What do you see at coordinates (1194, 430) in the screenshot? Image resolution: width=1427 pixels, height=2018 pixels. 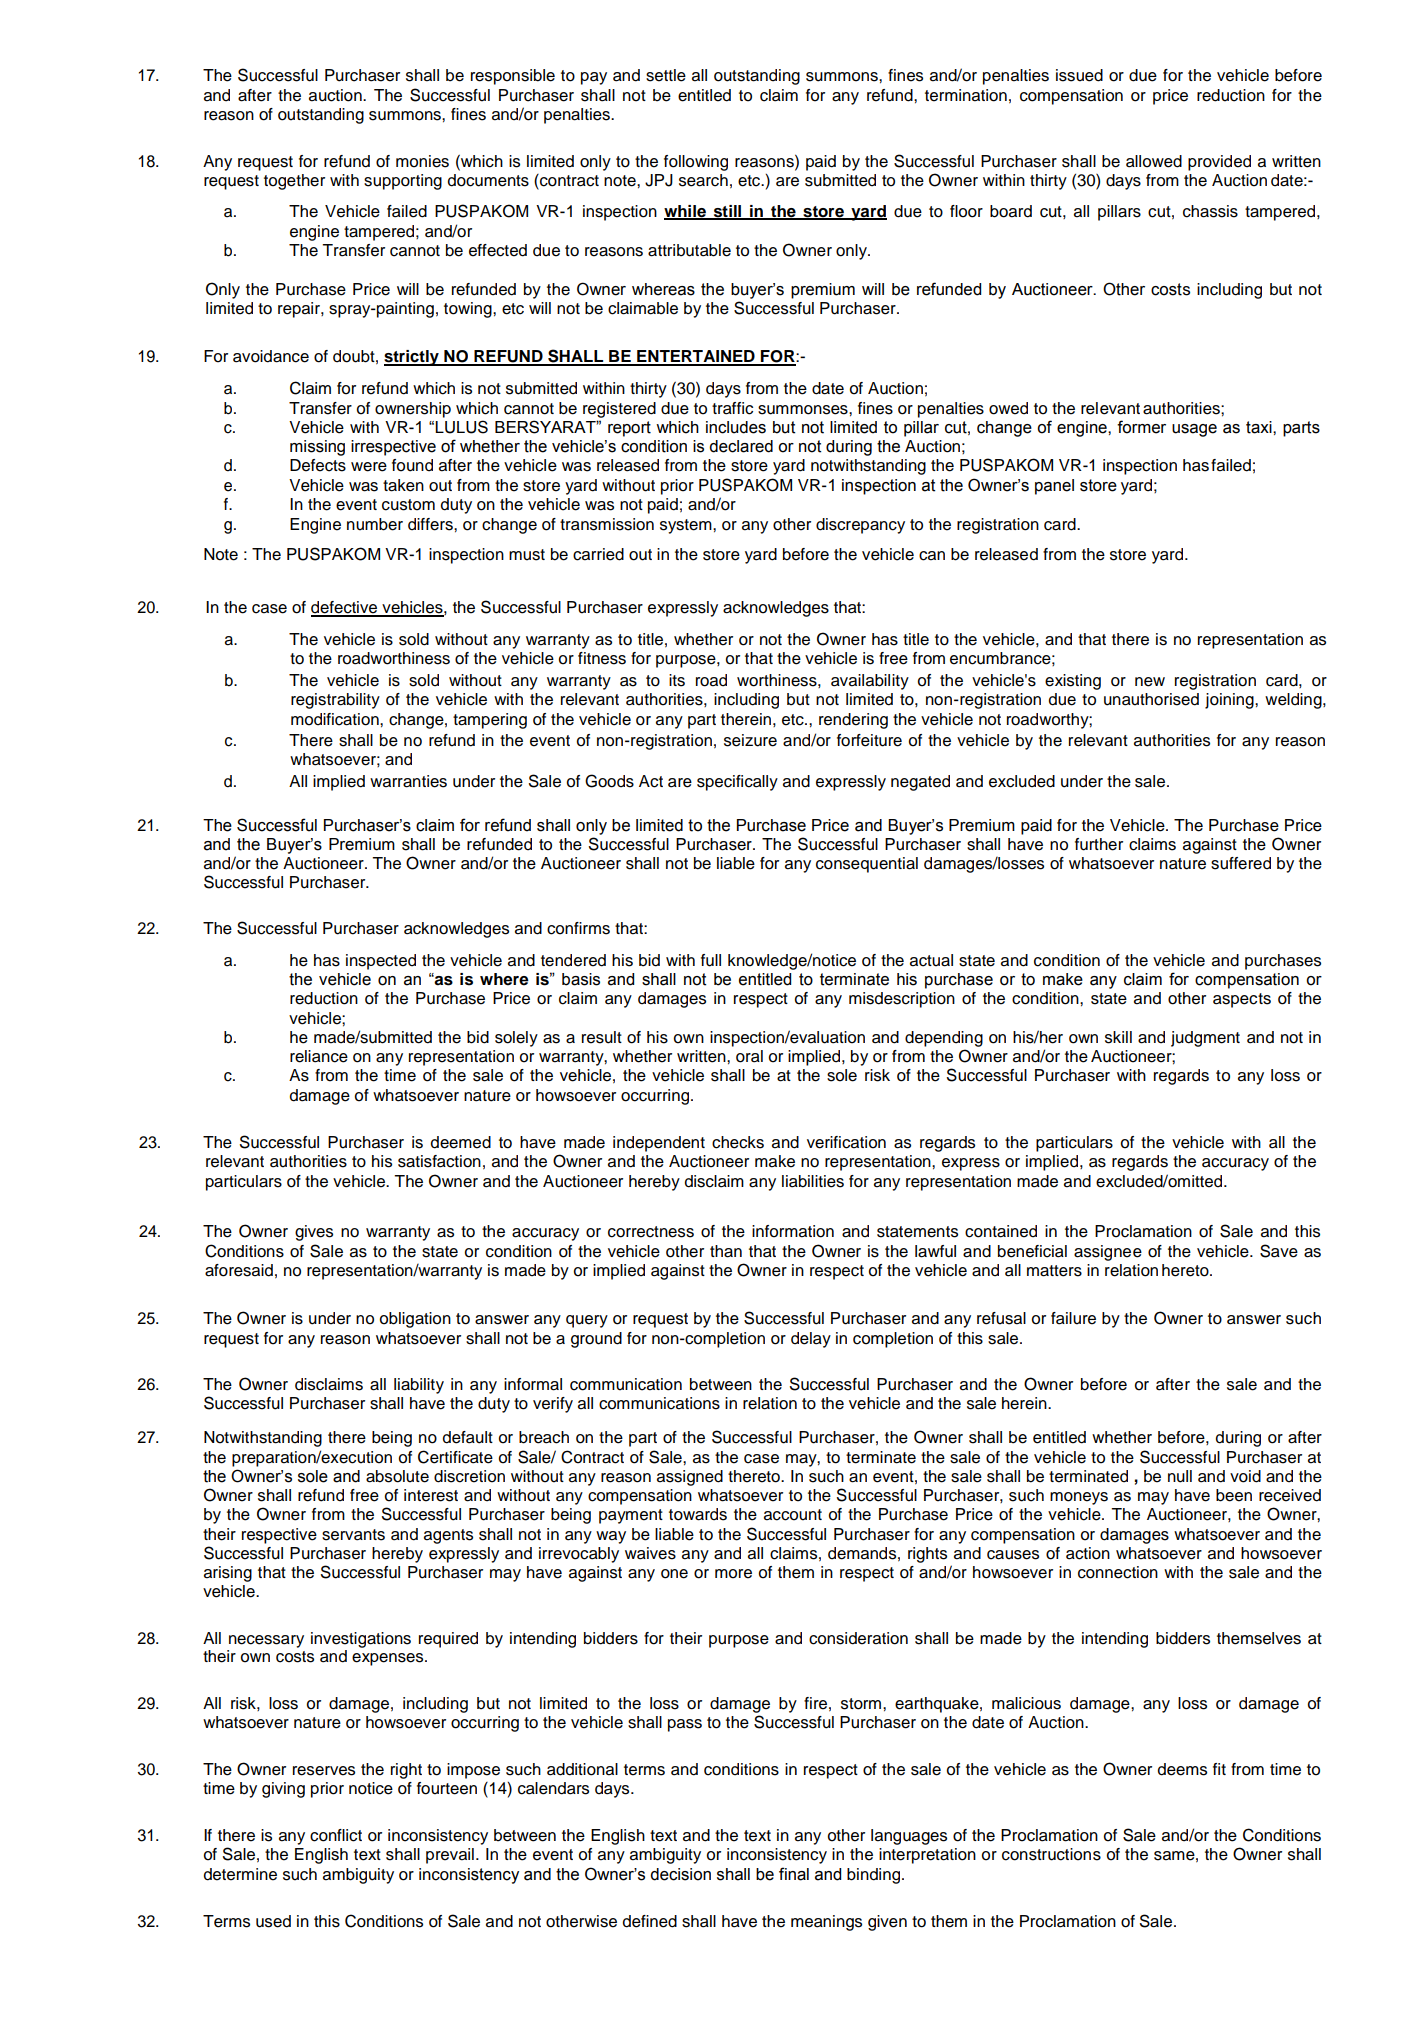 I see `usage` at bounding box center [1194, 430].
